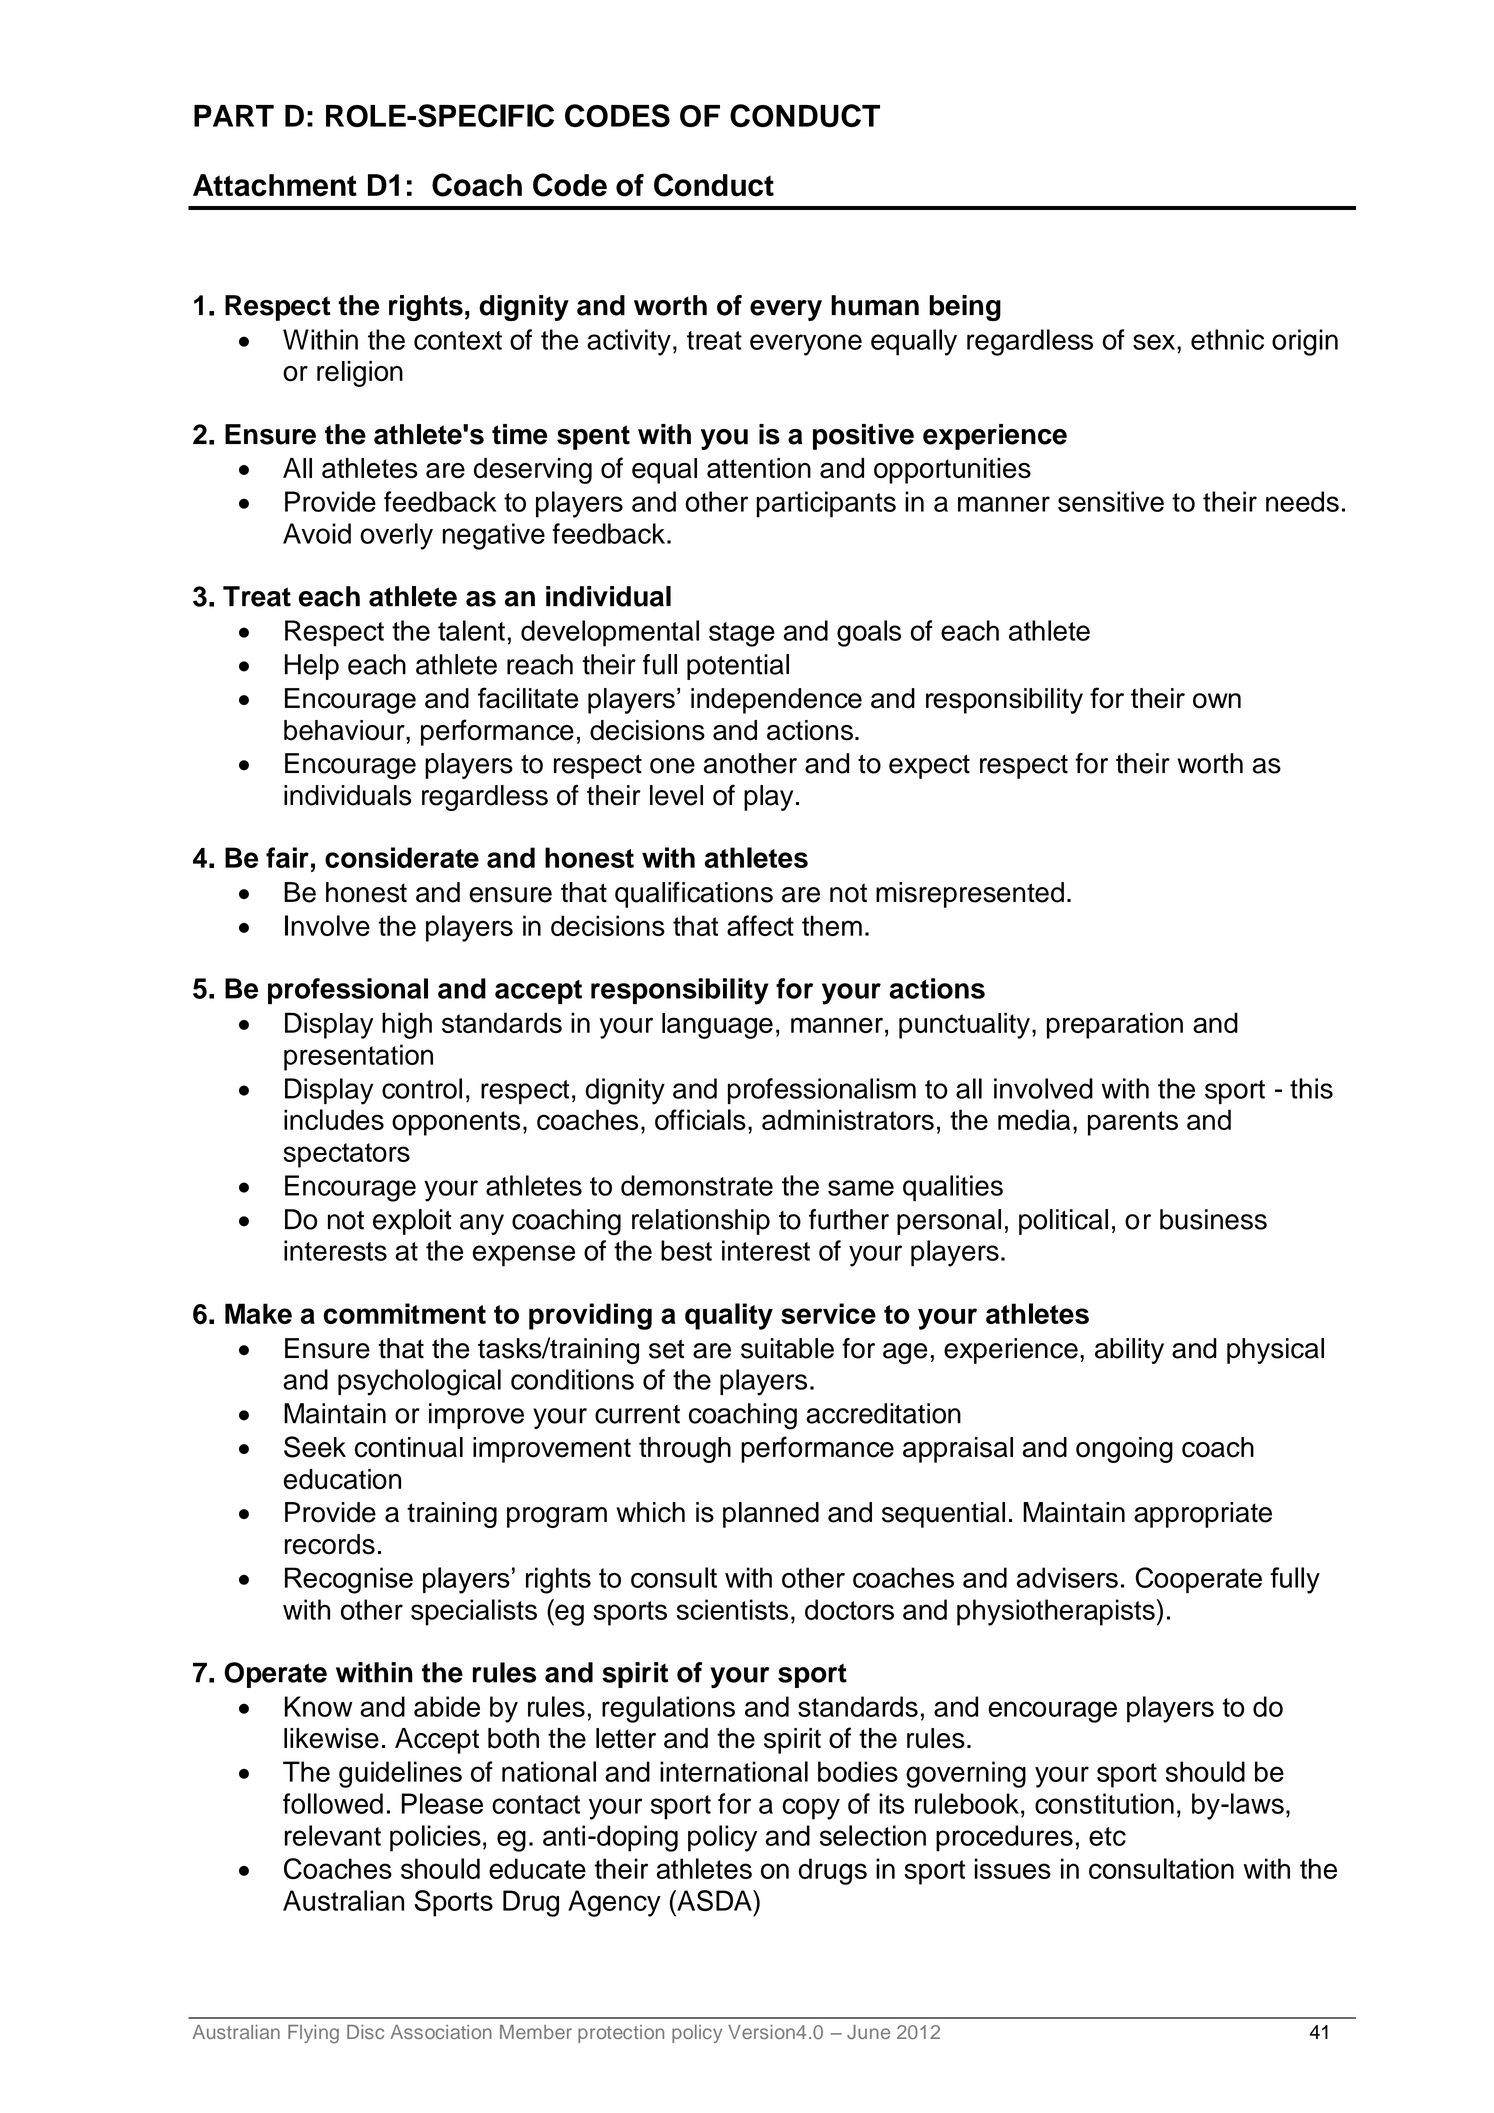 This screenshot has width=1494, height=2113. I want to click on level, so click(676, 795).
